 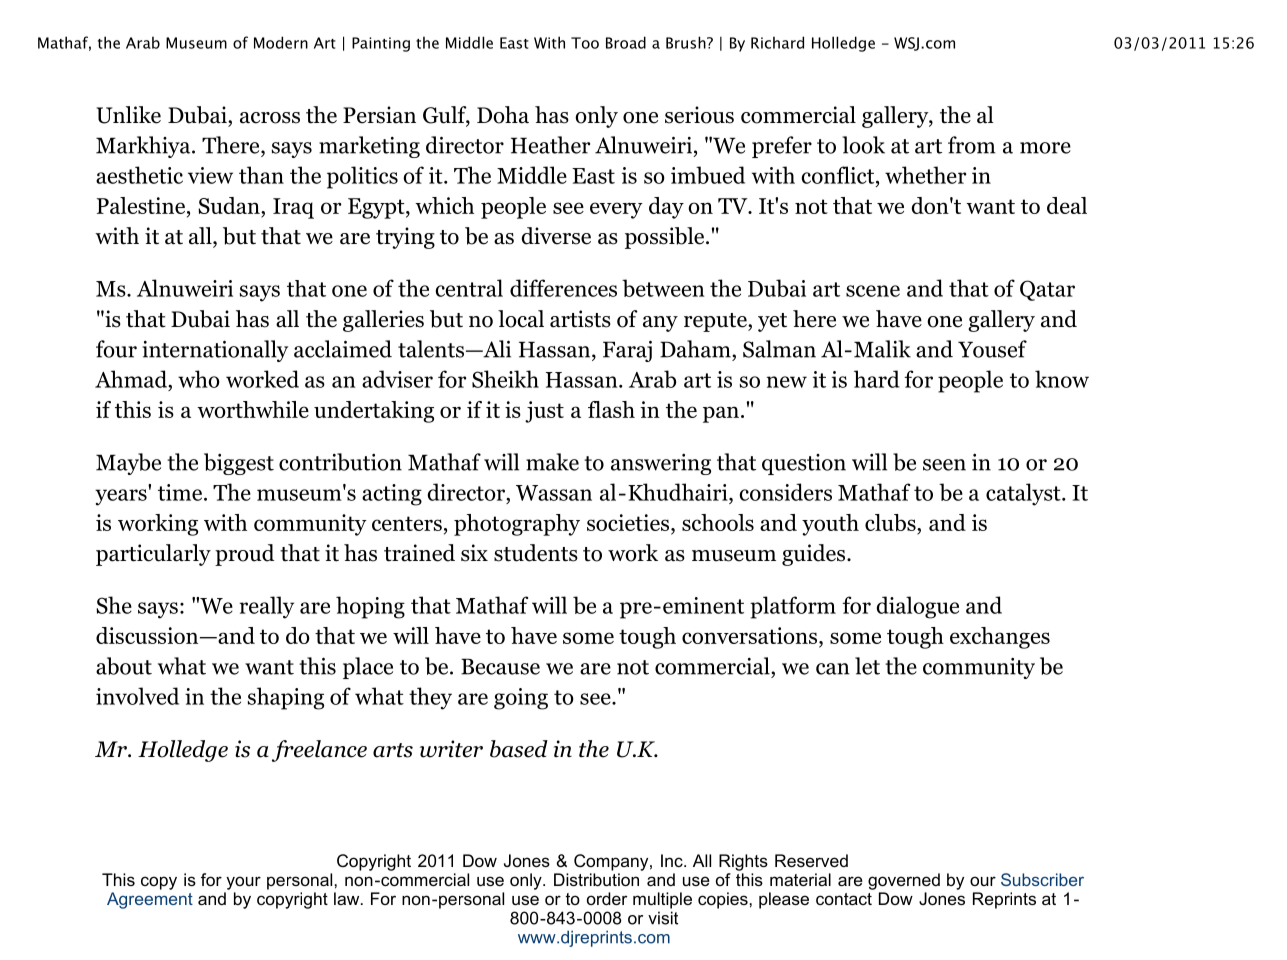 What do you see at coordinates (521, 699) in the image?
I see `going` at bounding box center [521, 699].
